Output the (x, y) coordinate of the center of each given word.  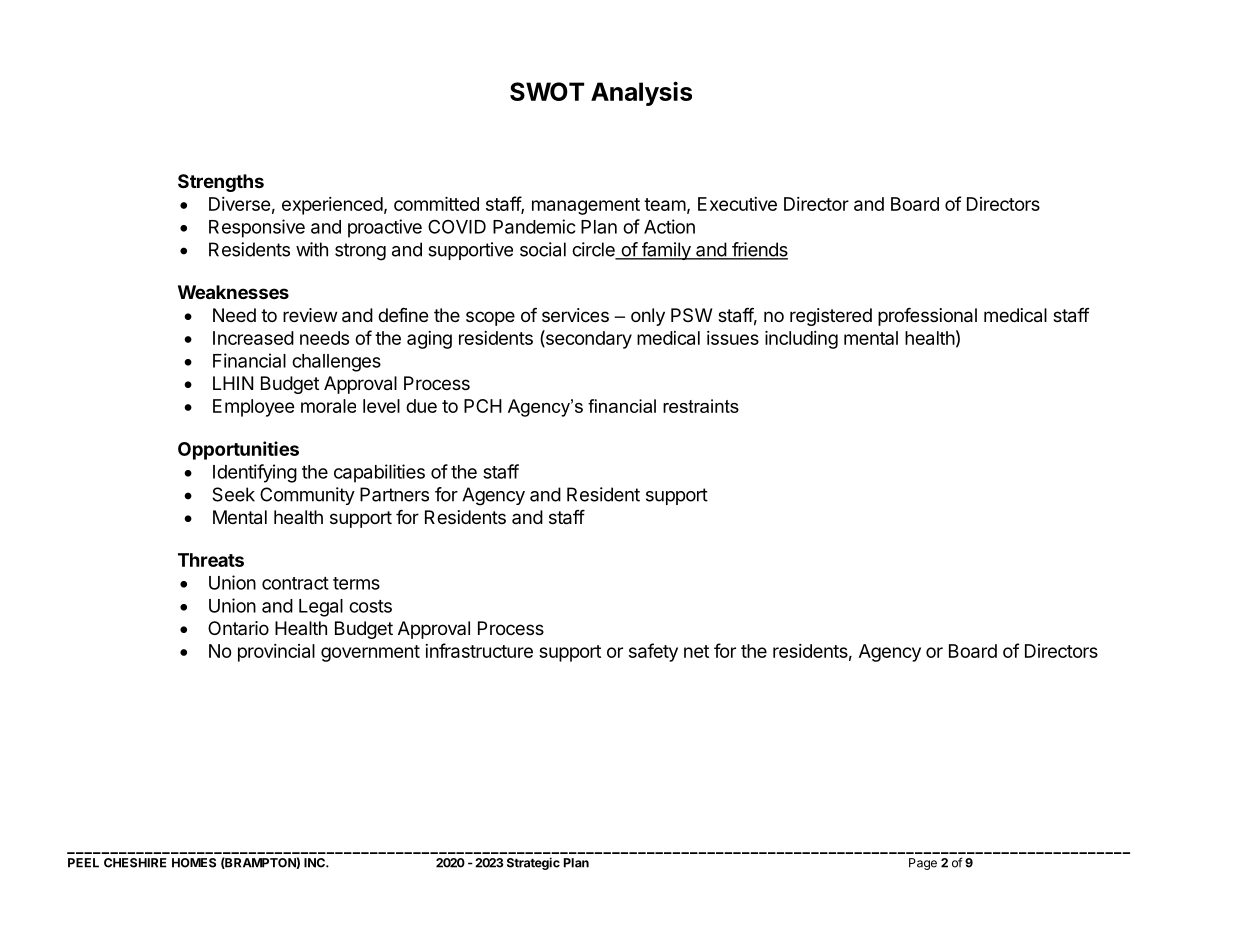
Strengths (221, 183)
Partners (394, 494)
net (696, 651)
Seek (233, 494)
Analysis (641, 93)
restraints (701, 406)
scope (490, 318)
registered (831, 317)
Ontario (238, 628)
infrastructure (479, 650)
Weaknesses (233, 292)
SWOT (547, 91)
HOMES (194, 863)
